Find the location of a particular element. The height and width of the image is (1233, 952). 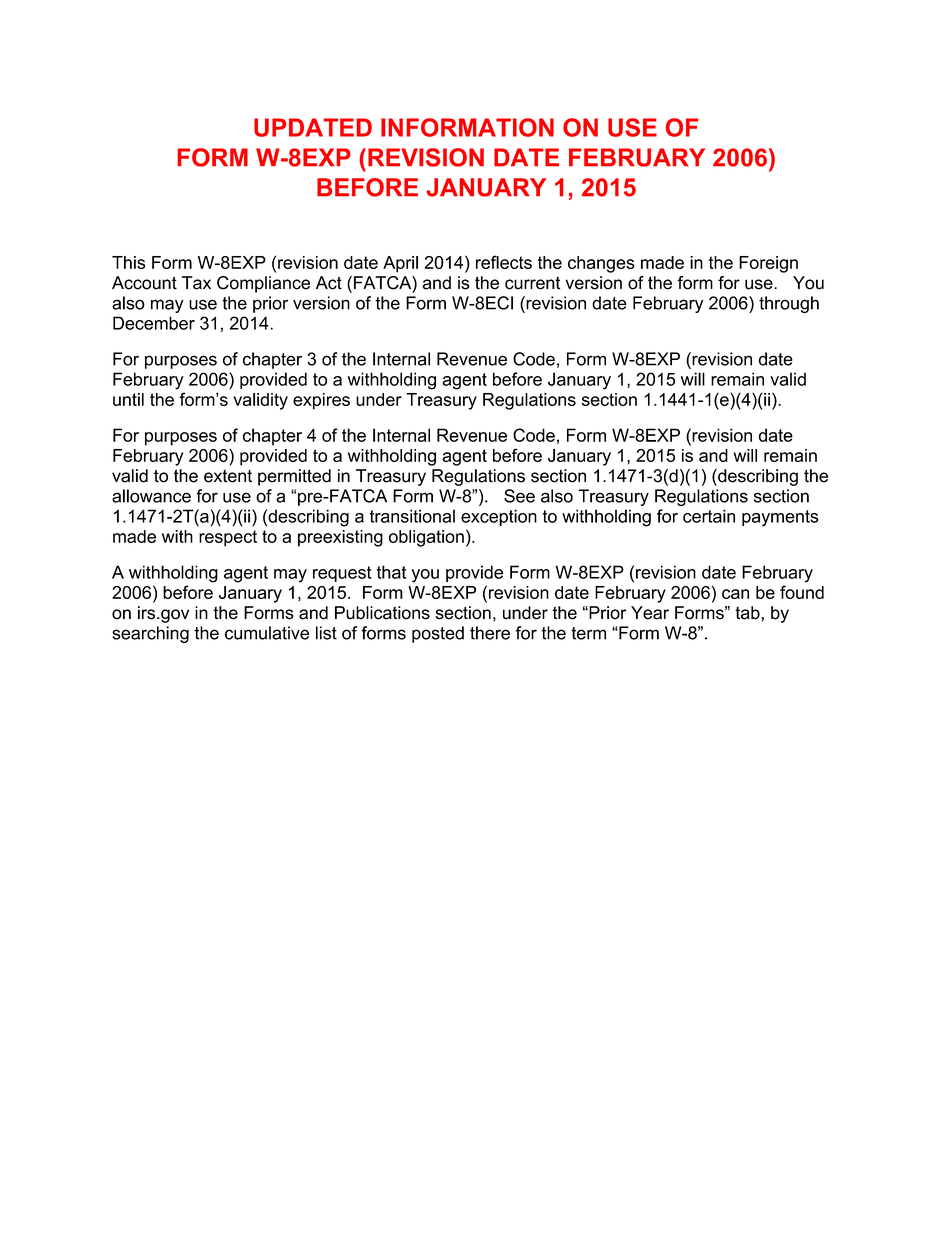

tab is located at coordinates (748, 613).
